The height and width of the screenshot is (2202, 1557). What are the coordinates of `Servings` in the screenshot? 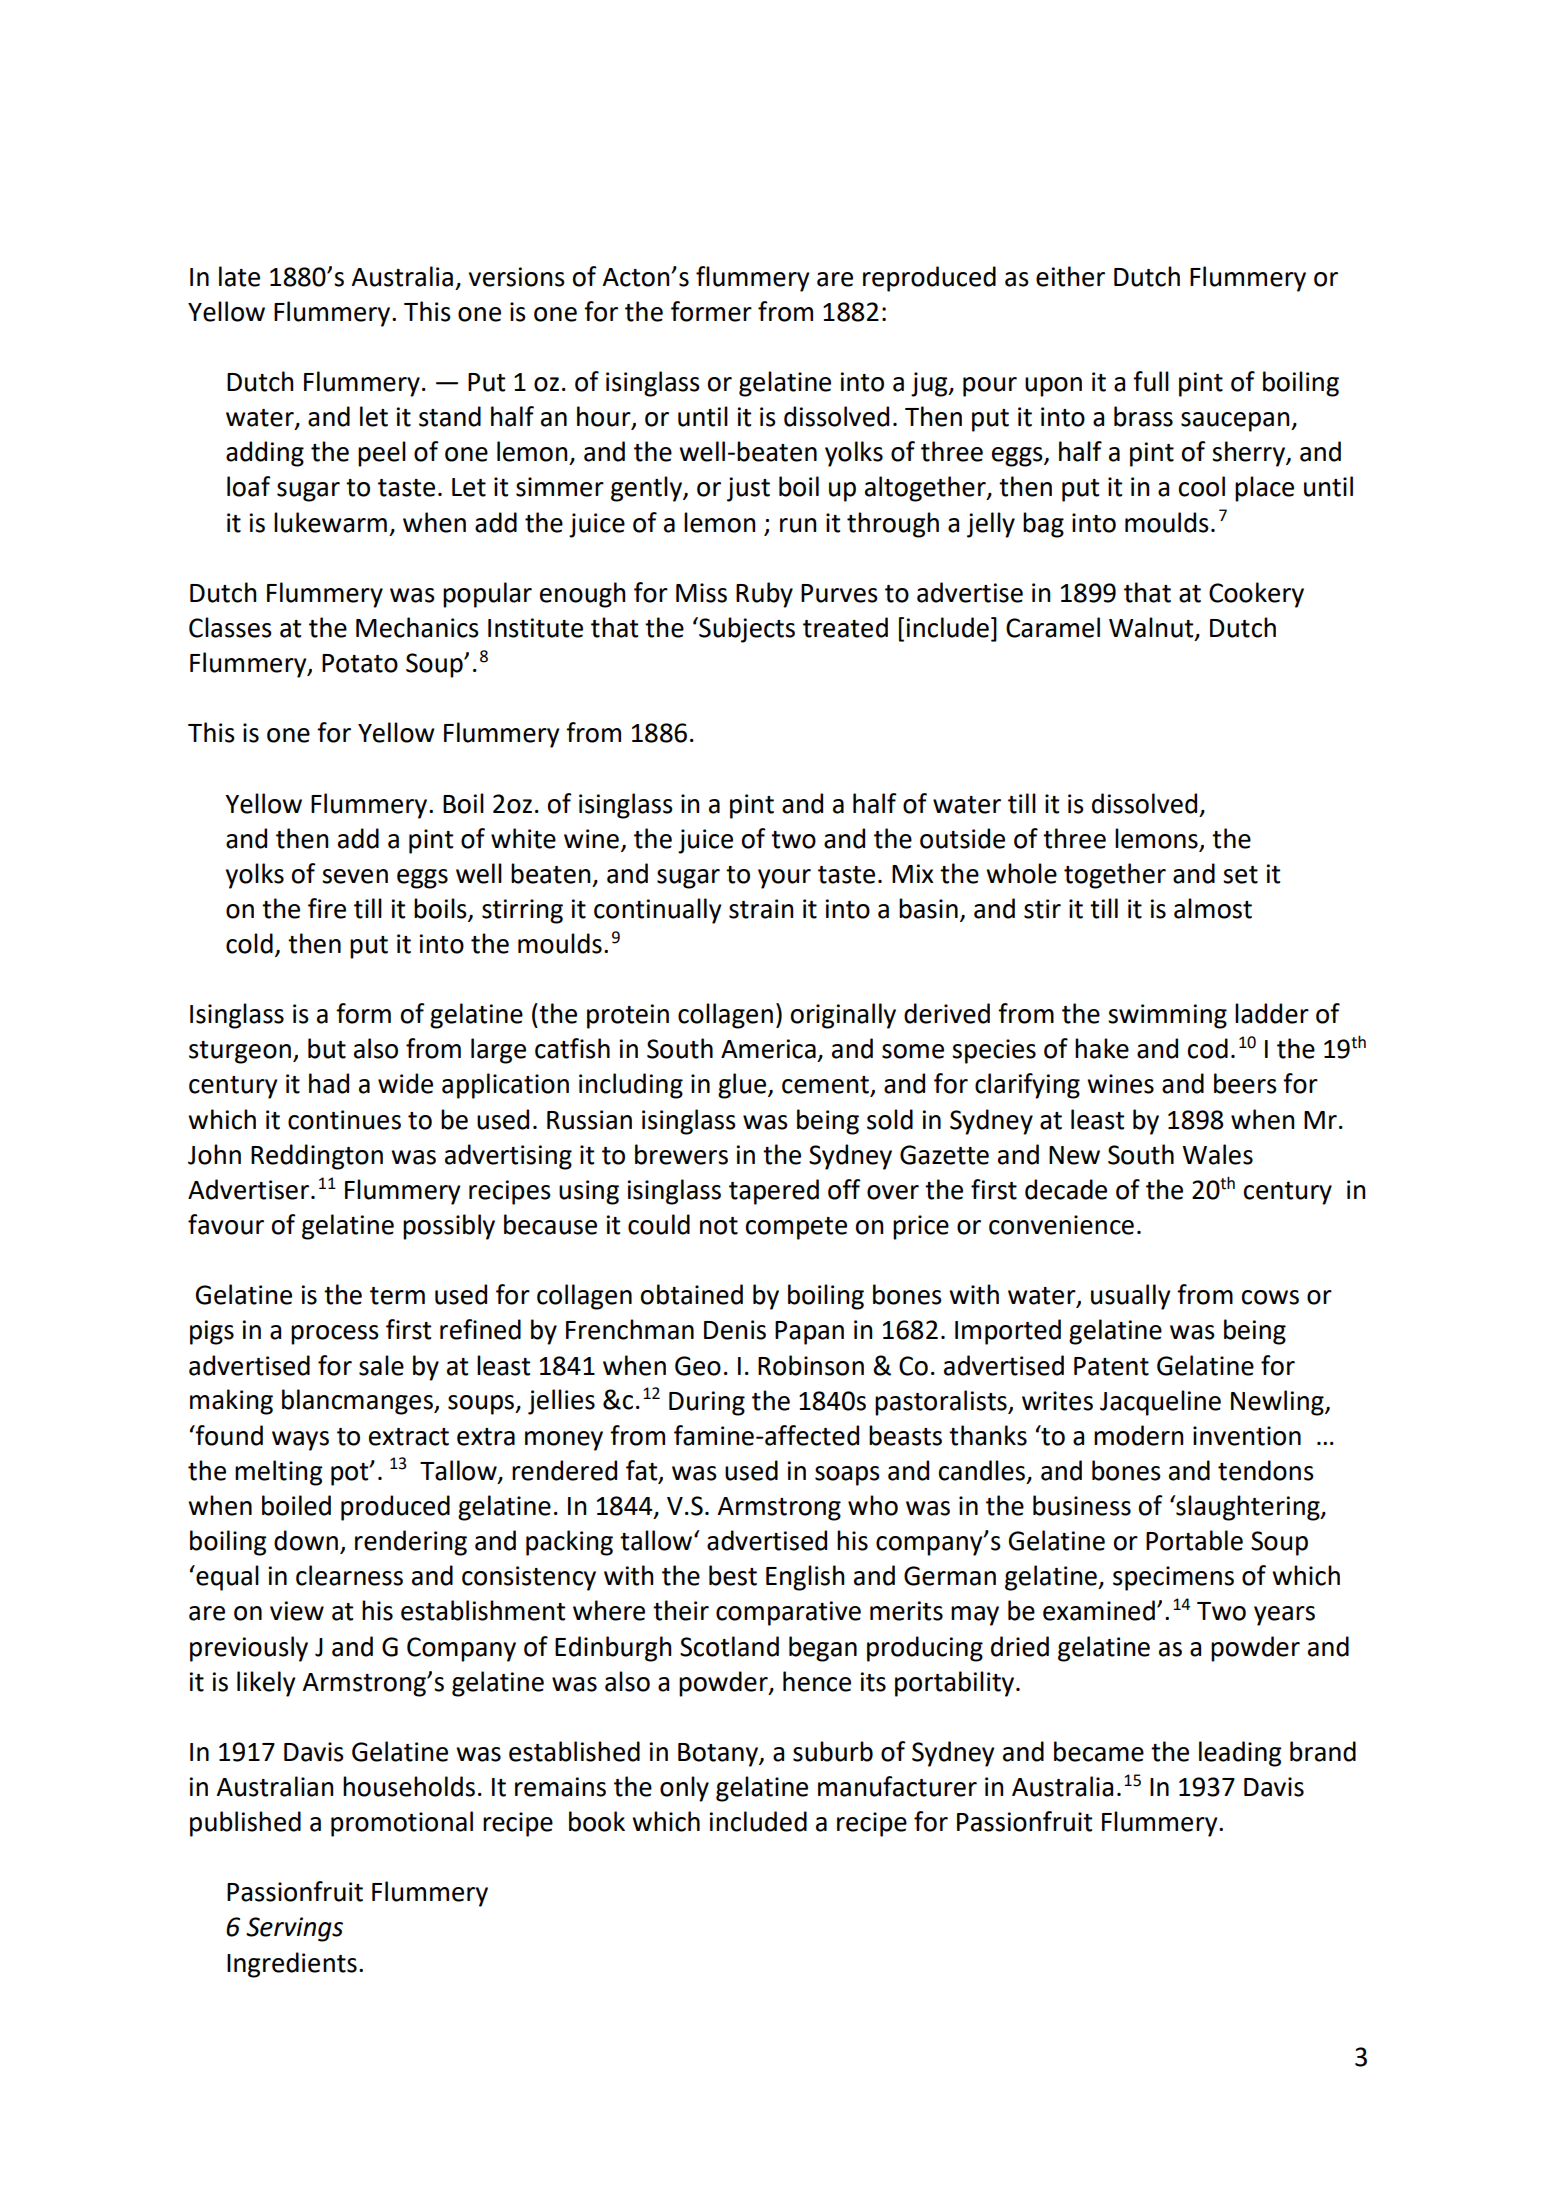 It's located at (294, 1929).
